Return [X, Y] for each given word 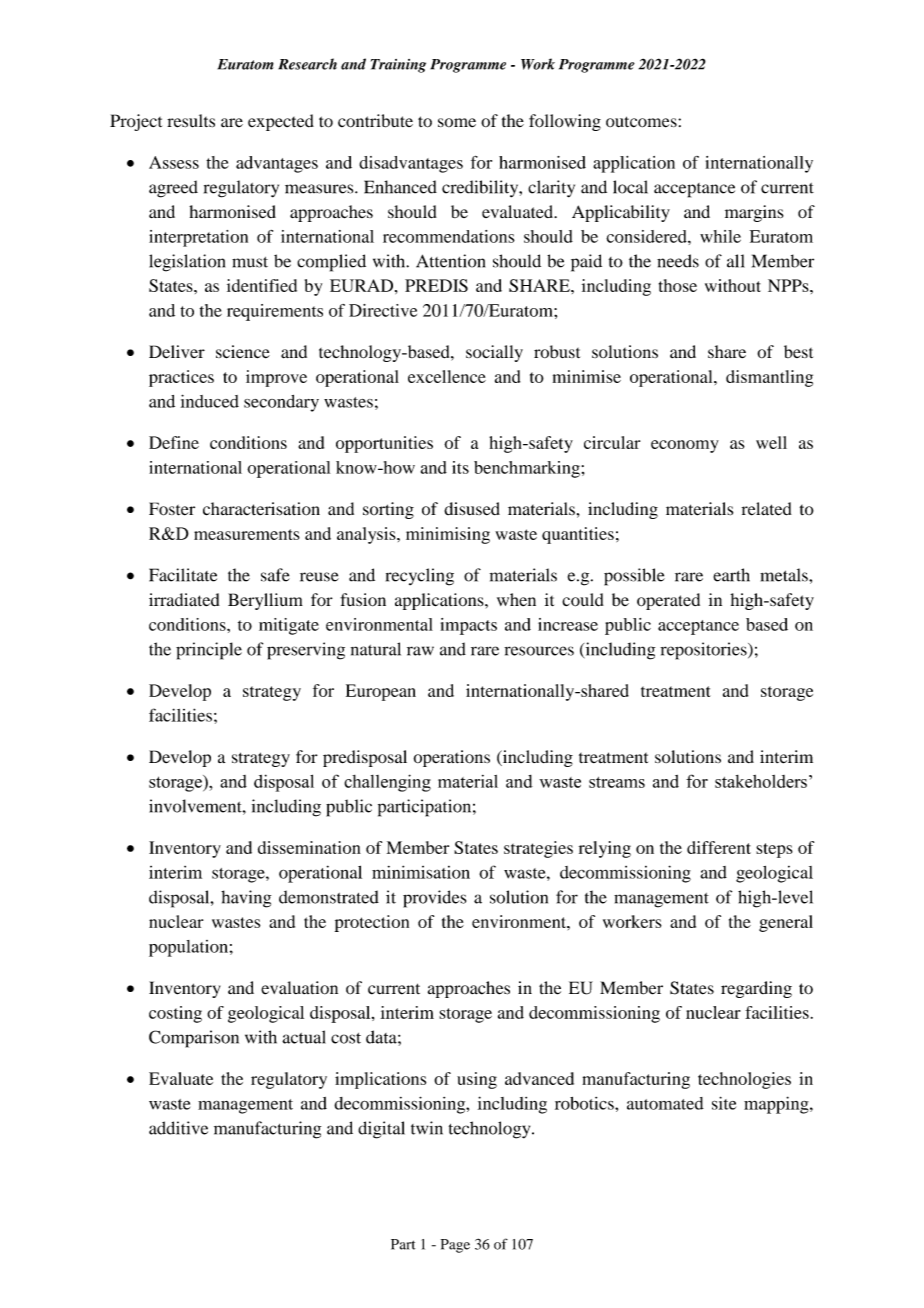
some [457, 122]
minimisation [421, 872]
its [460, 467]
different [719, 847]
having [246, 899]
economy [685, 446]
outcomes [642, 122]
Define [174, 442]
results [191, 121]
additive [178, 1128]
